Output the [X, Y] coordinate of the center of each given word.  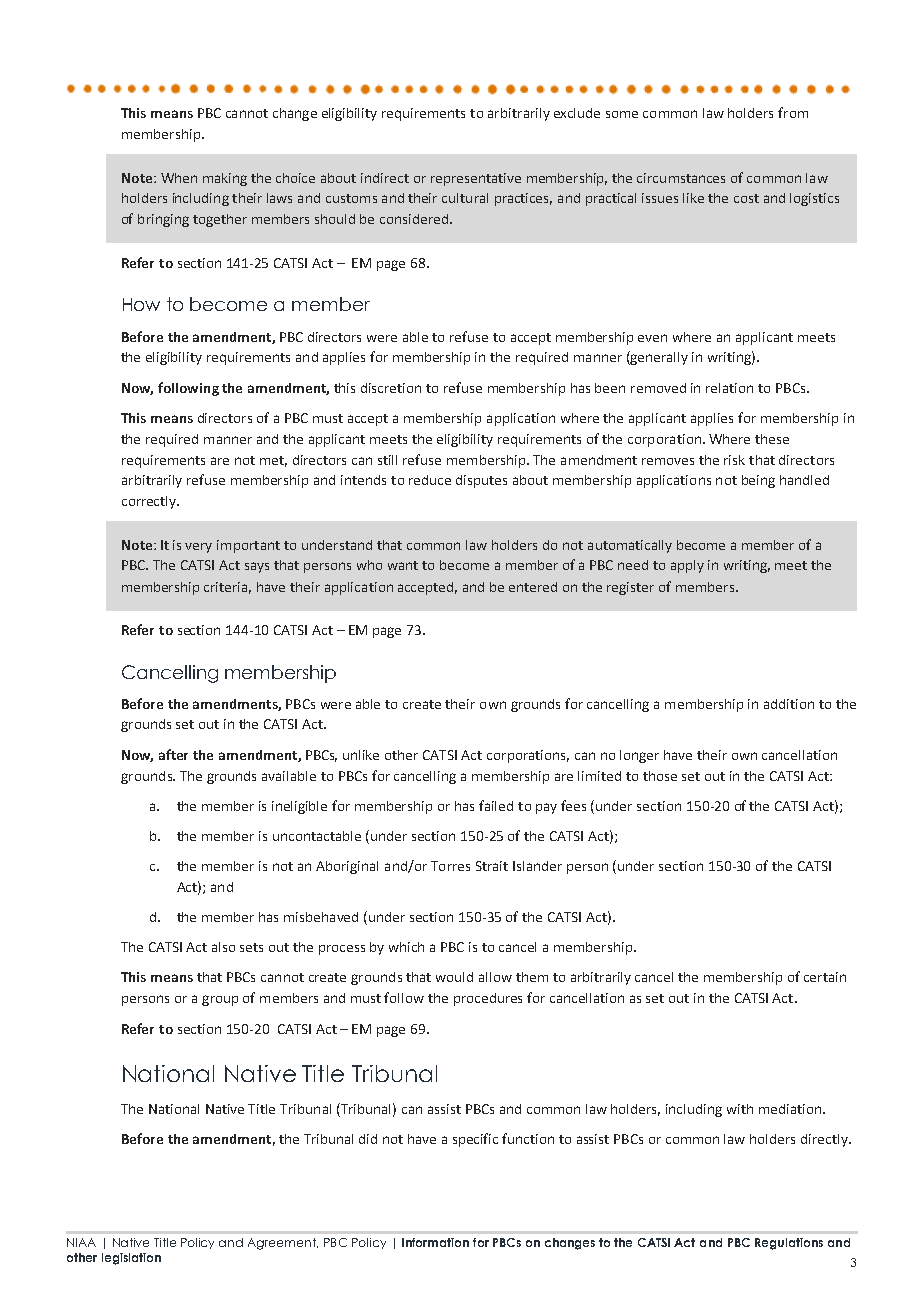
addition [789, 704]
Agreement [283, 1244]
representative [476, 179]
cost [746, 198]
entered [533, 587]
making [225, 179]
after [173, 754]
